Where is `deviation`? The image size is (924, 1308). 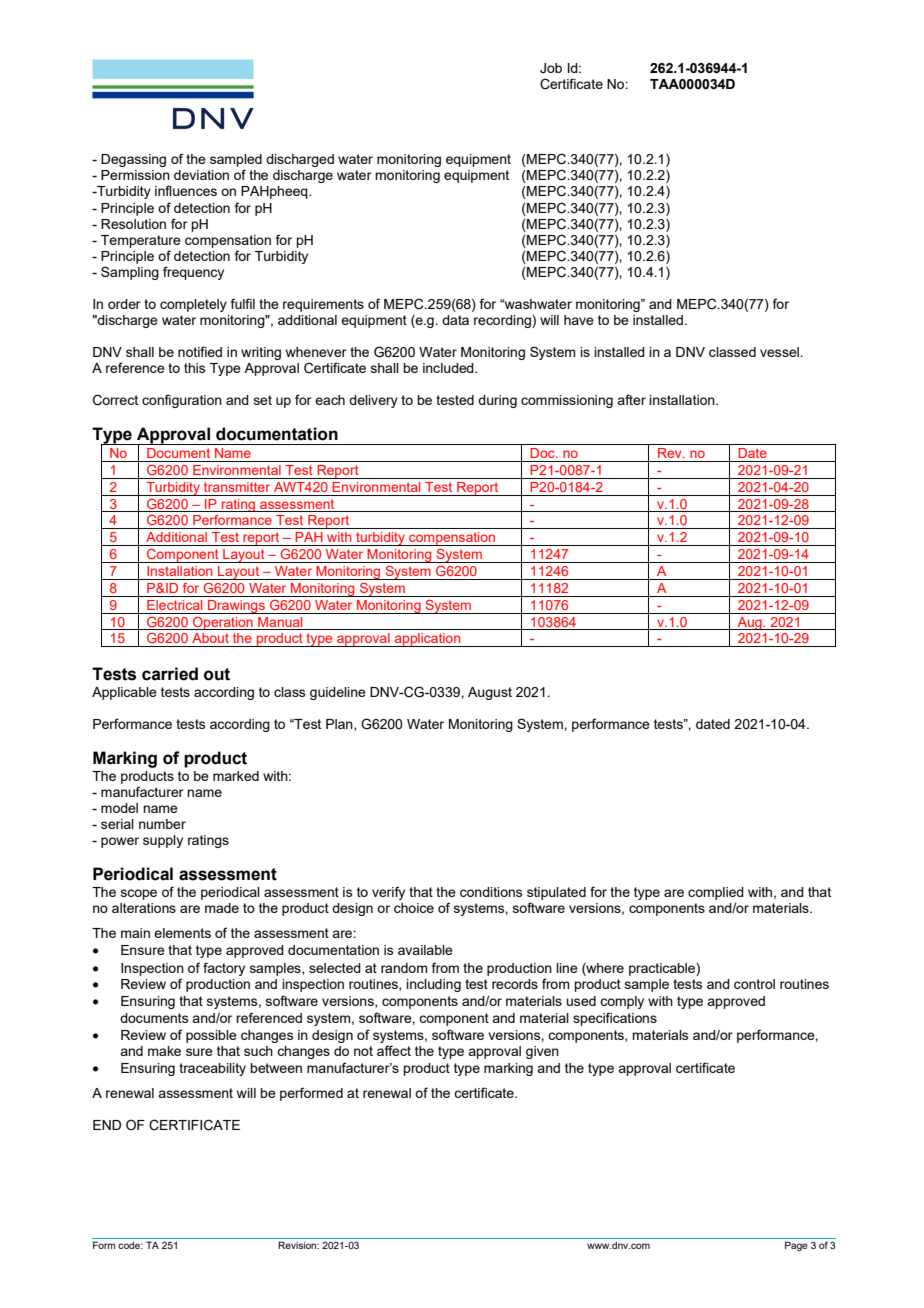 deviation is located at coordinates (201, 175).
